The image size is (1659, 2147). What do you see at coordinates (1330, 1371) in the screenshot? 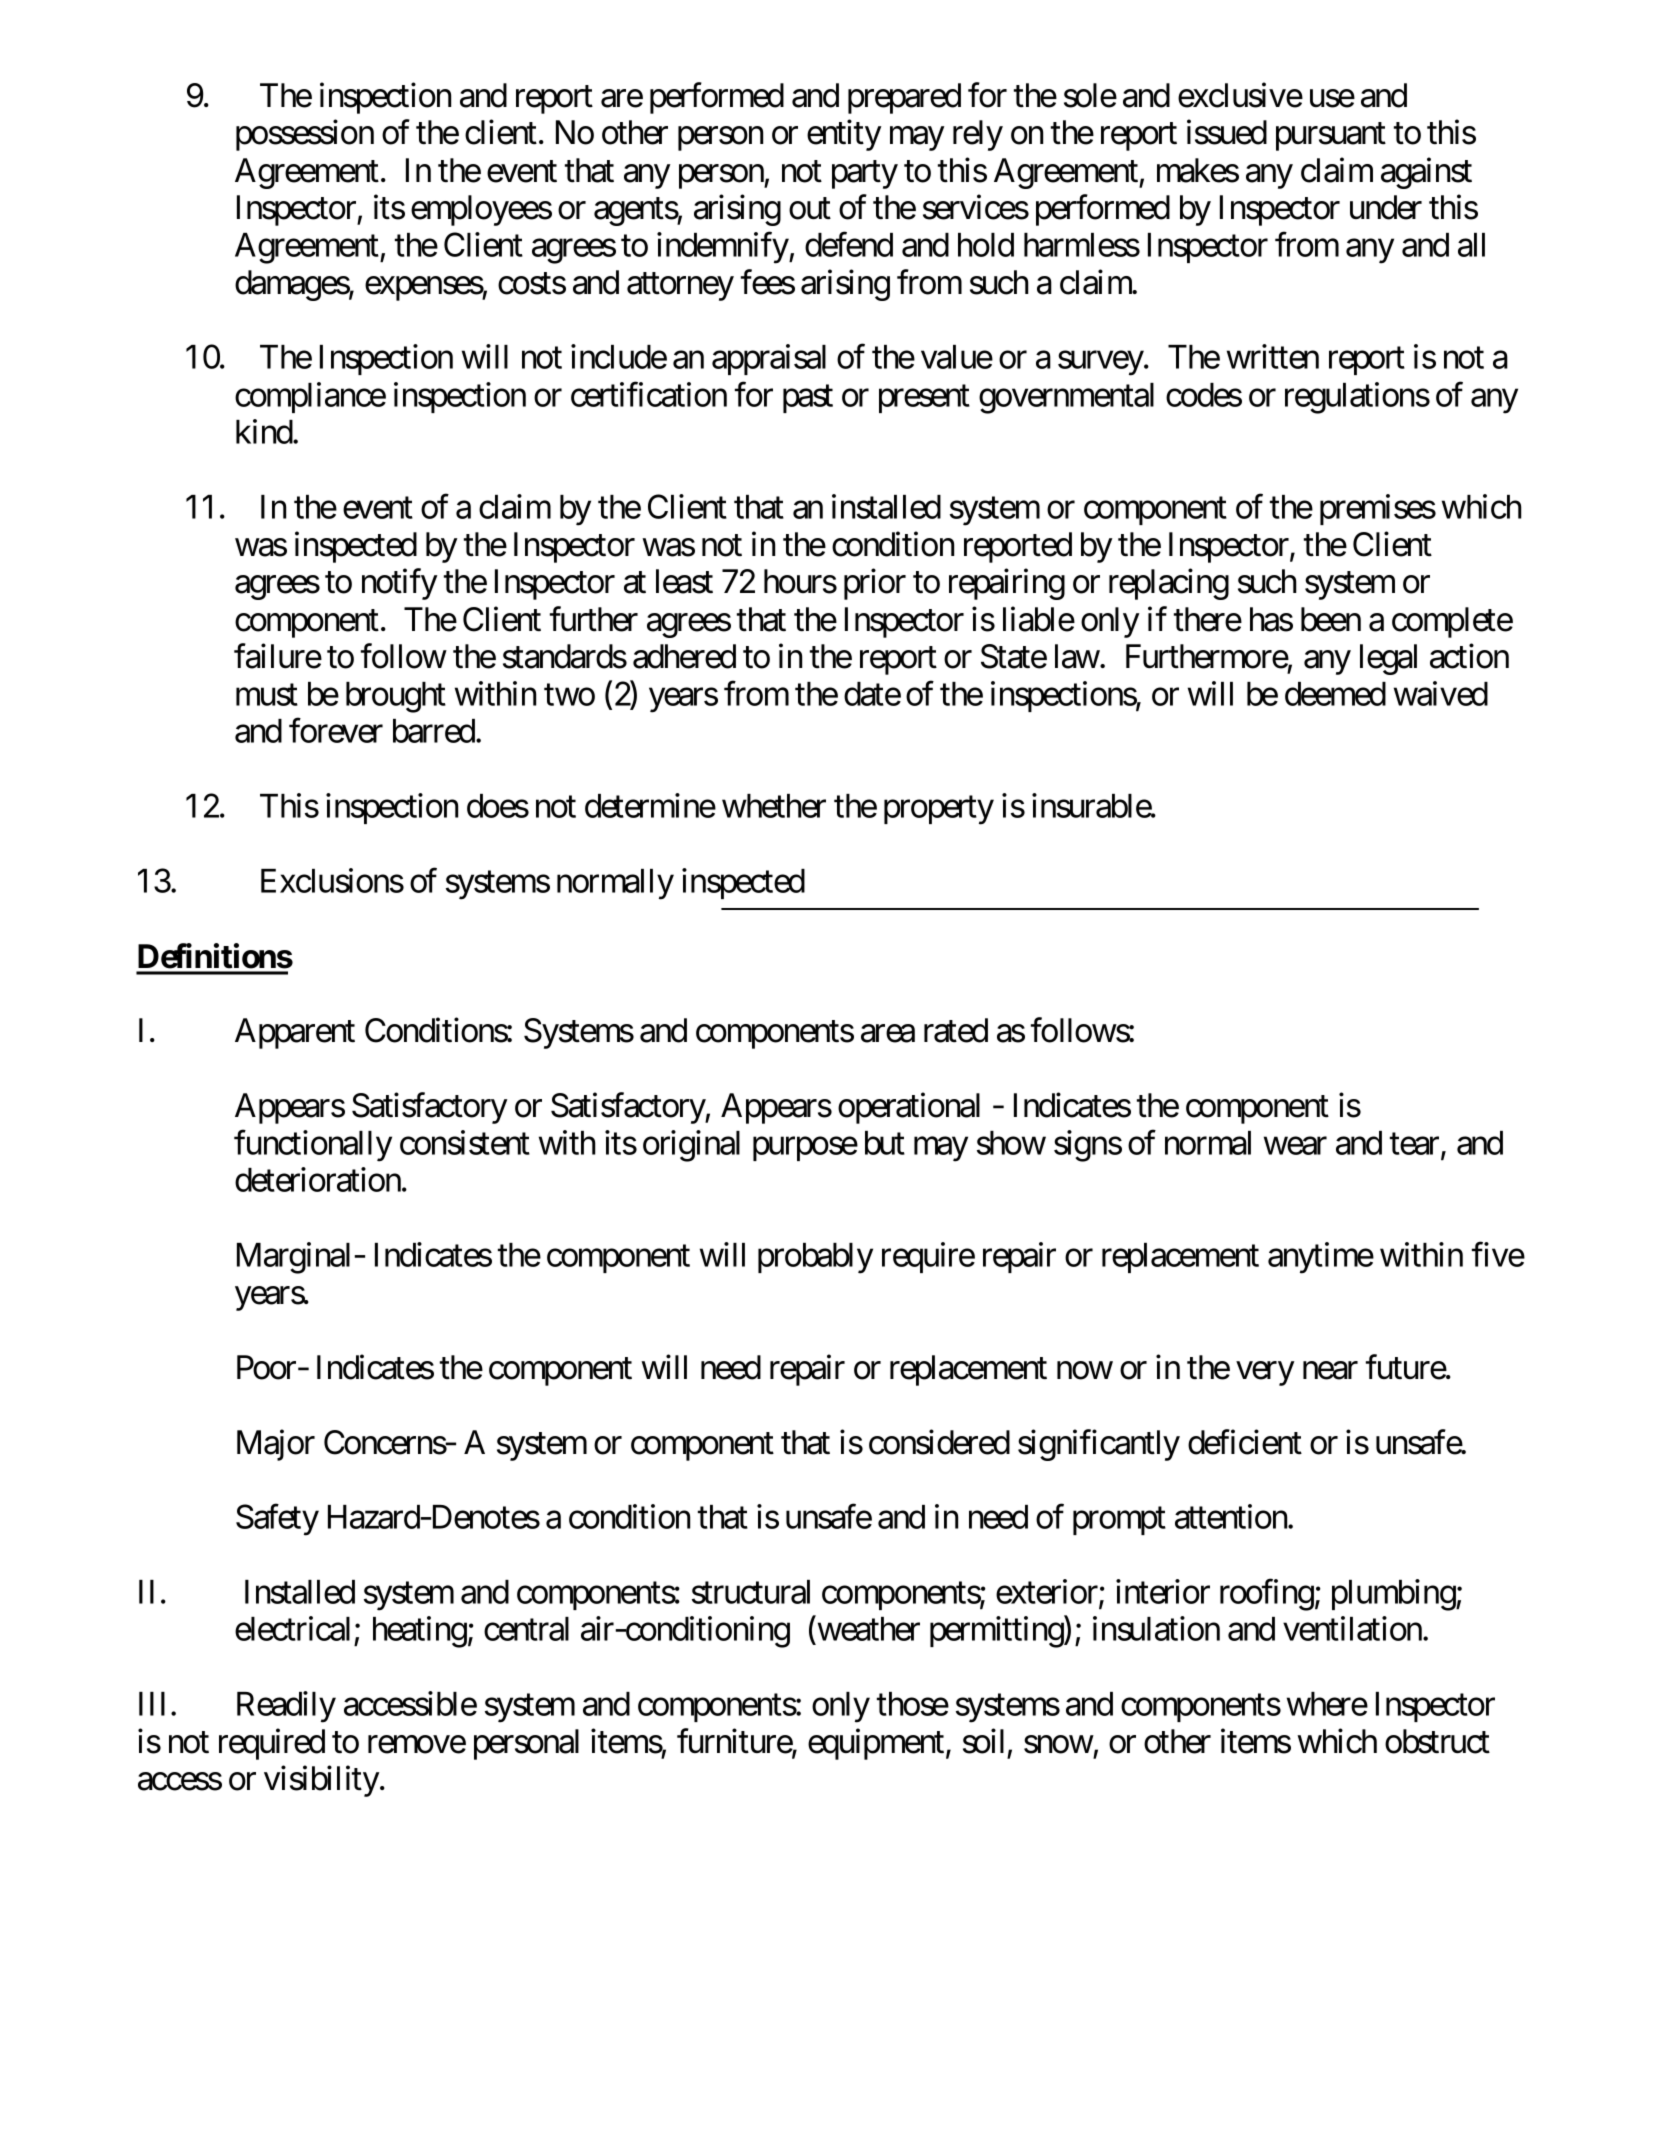
I see `near` at bounding box center [1330, 1371].
